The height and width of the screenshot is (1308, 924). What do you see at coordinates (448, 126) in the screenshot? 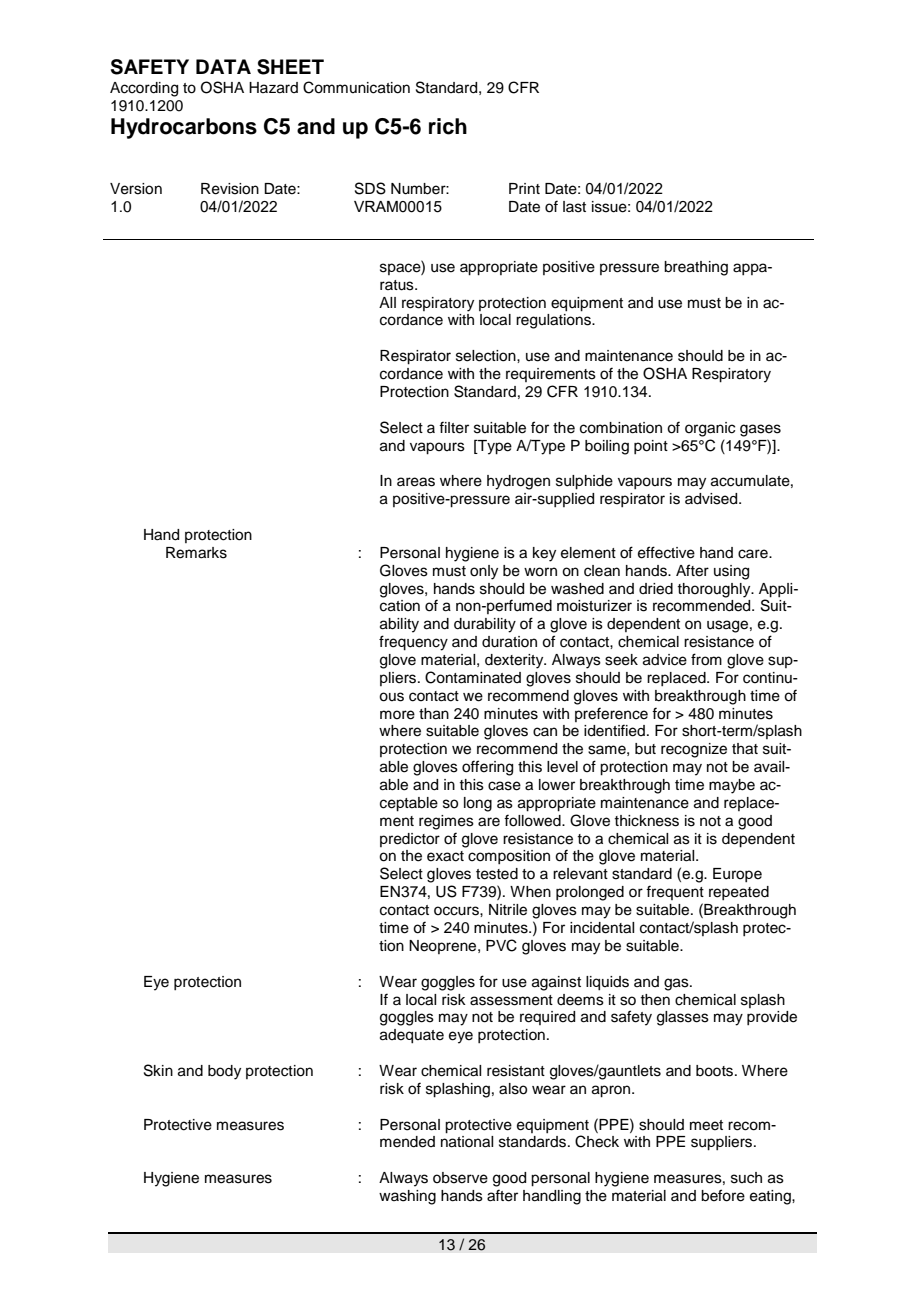
I see `rich` at bounding box center [448, 126].
